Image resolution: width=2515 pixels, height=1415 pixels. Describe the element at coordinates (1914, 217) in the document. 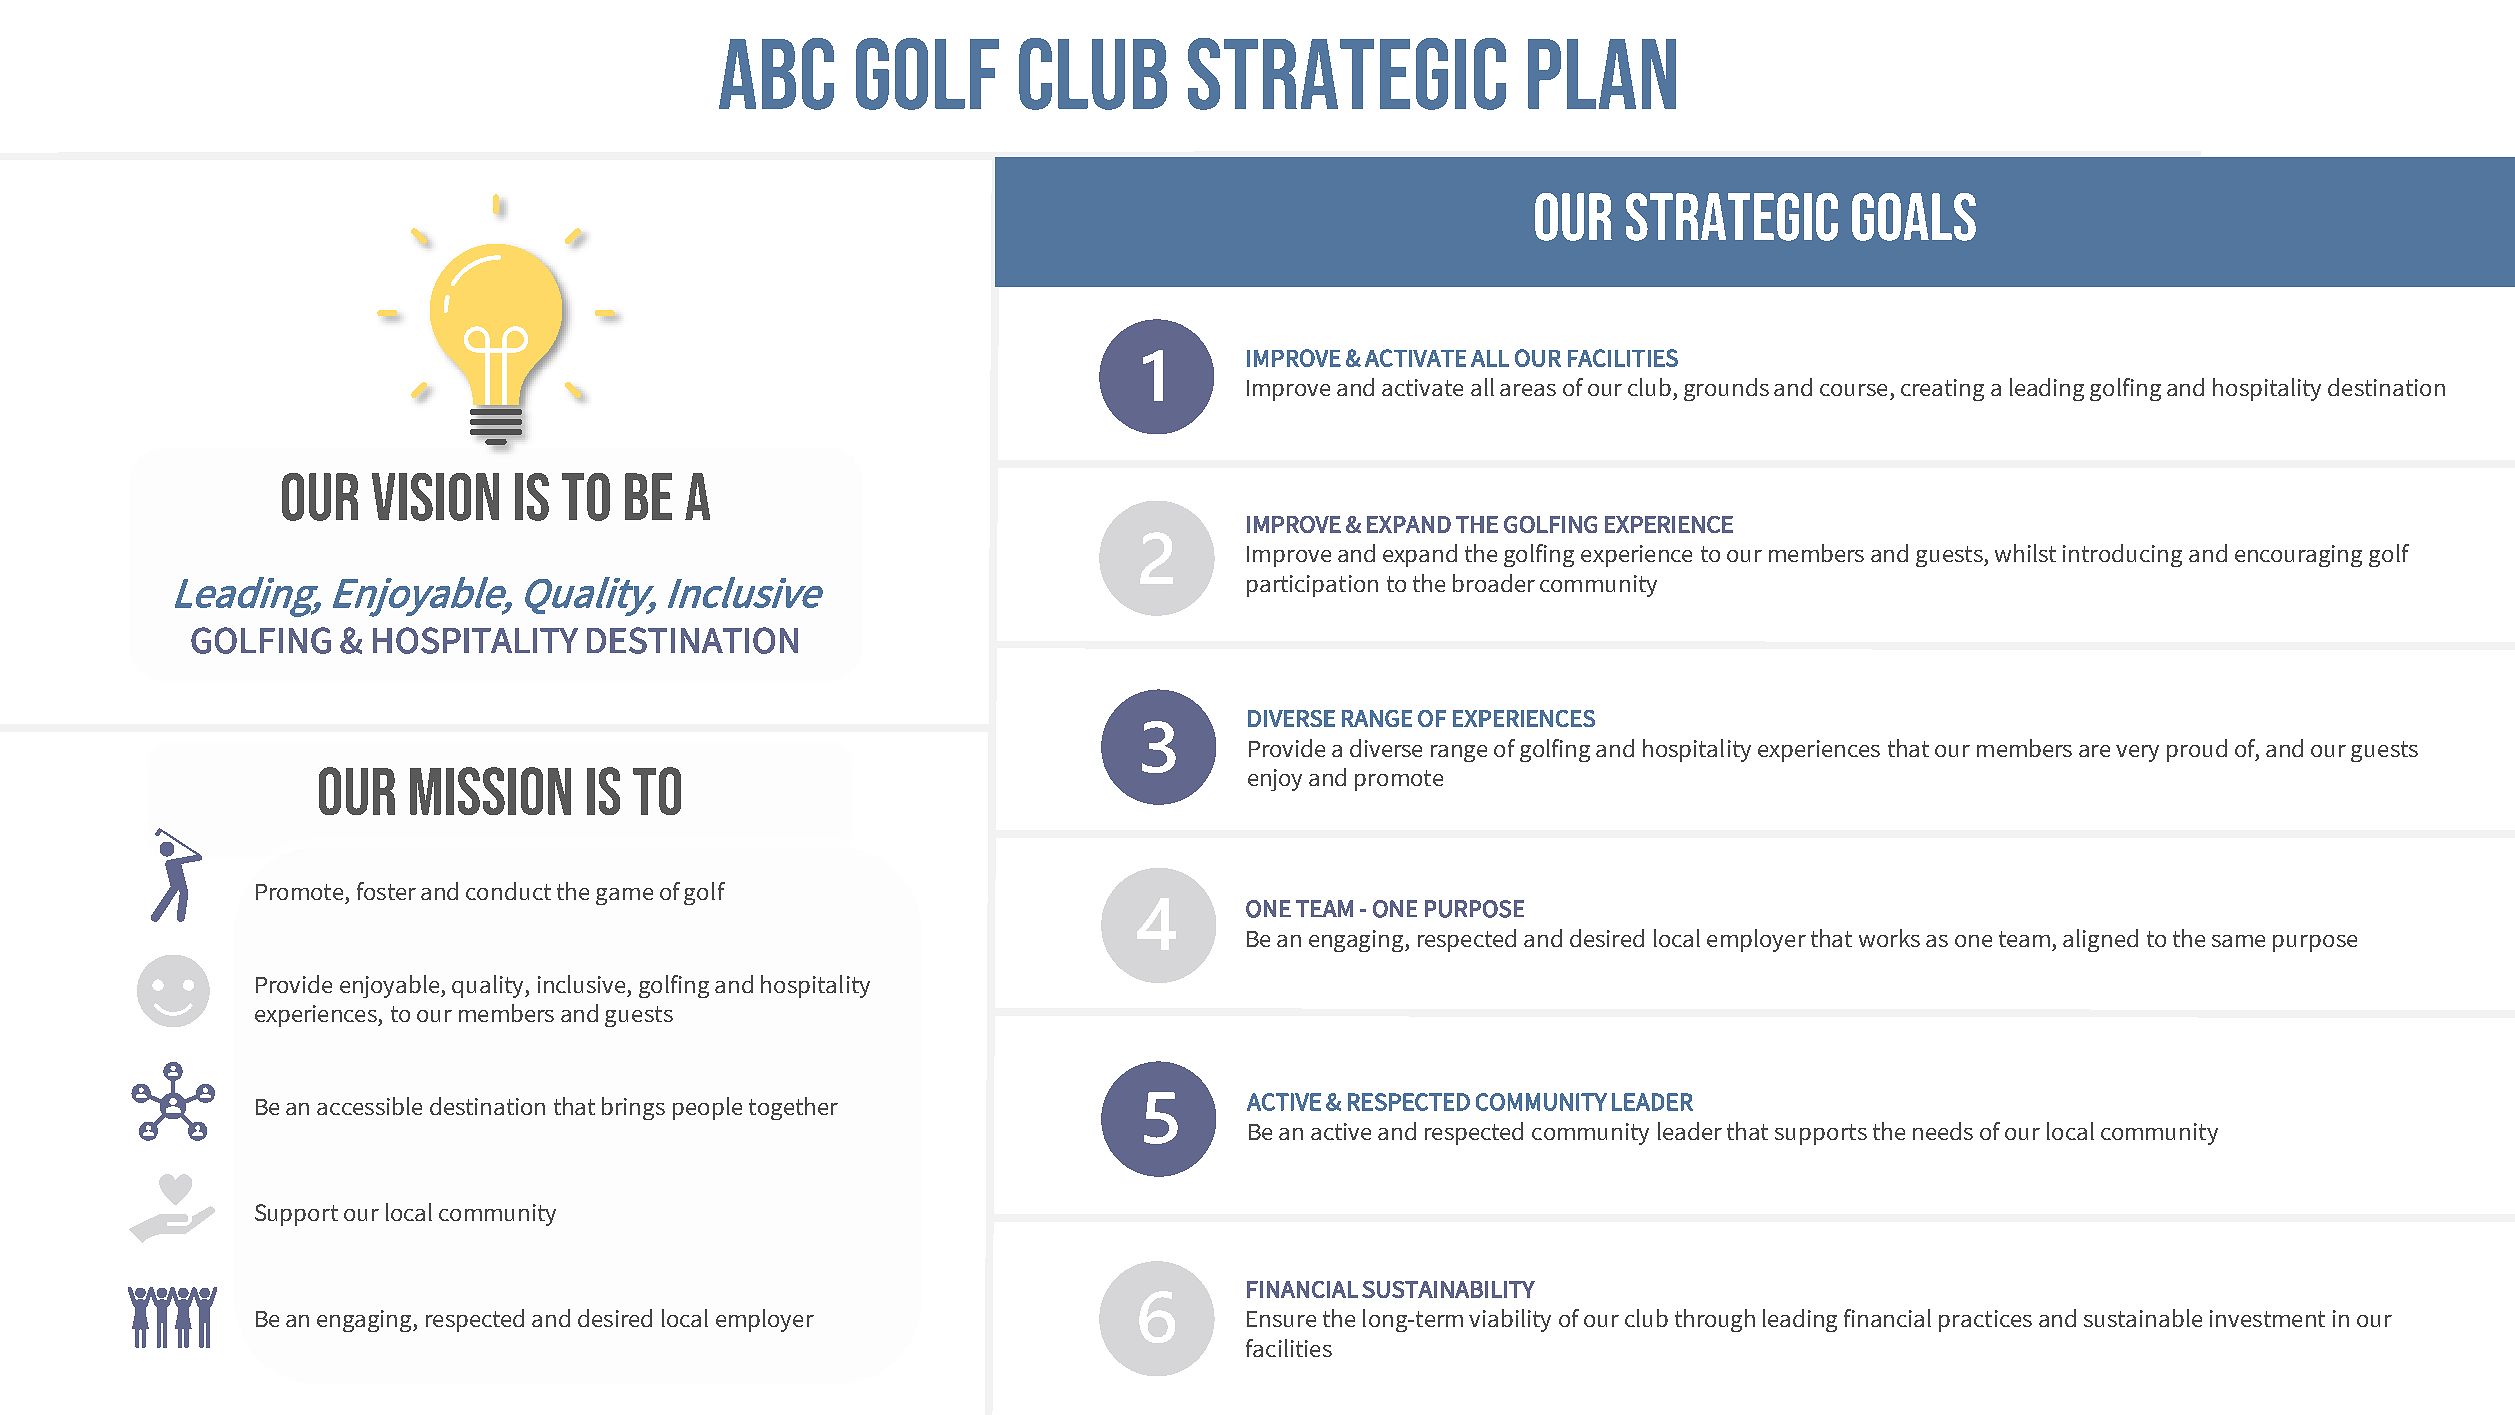

I see `goals` at that location.
